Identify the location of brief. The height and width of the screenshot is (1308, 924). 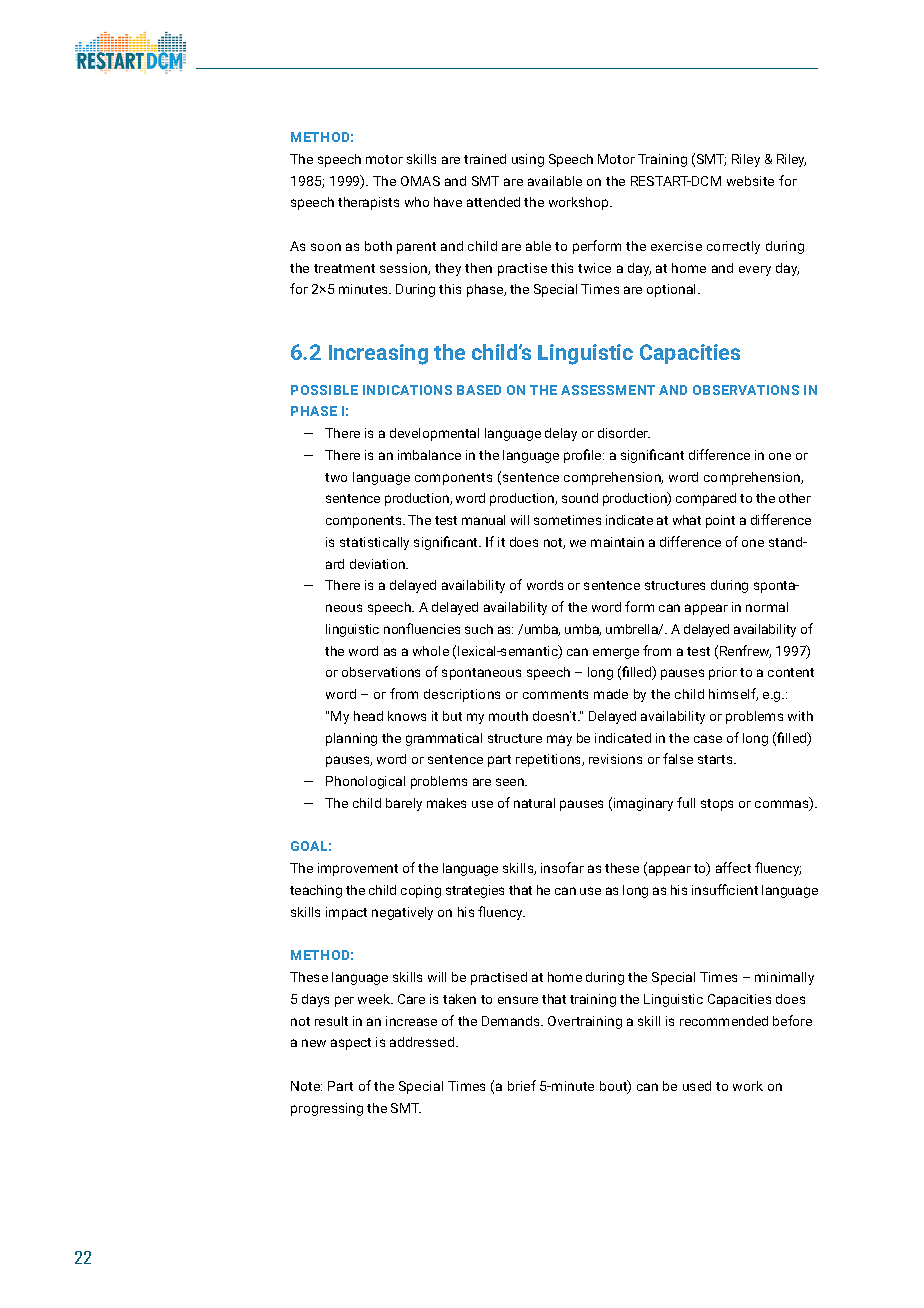
(522, 1085).
